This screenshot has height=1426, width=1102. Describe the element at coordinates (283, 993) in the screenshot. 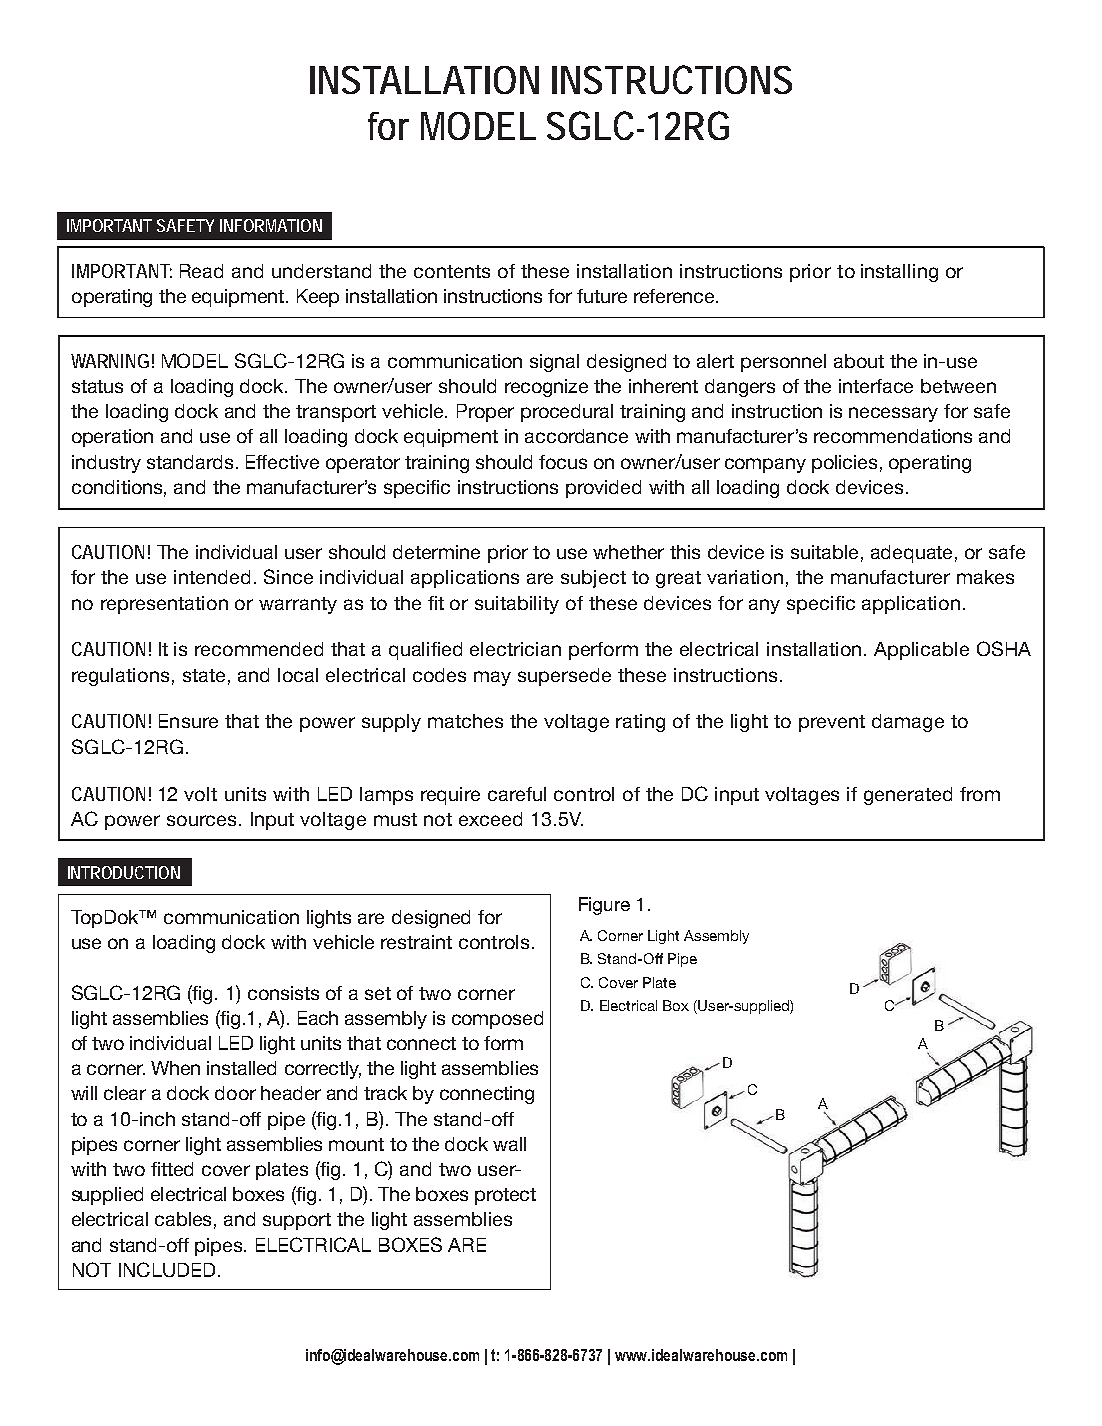

I see `consists` at that location.
